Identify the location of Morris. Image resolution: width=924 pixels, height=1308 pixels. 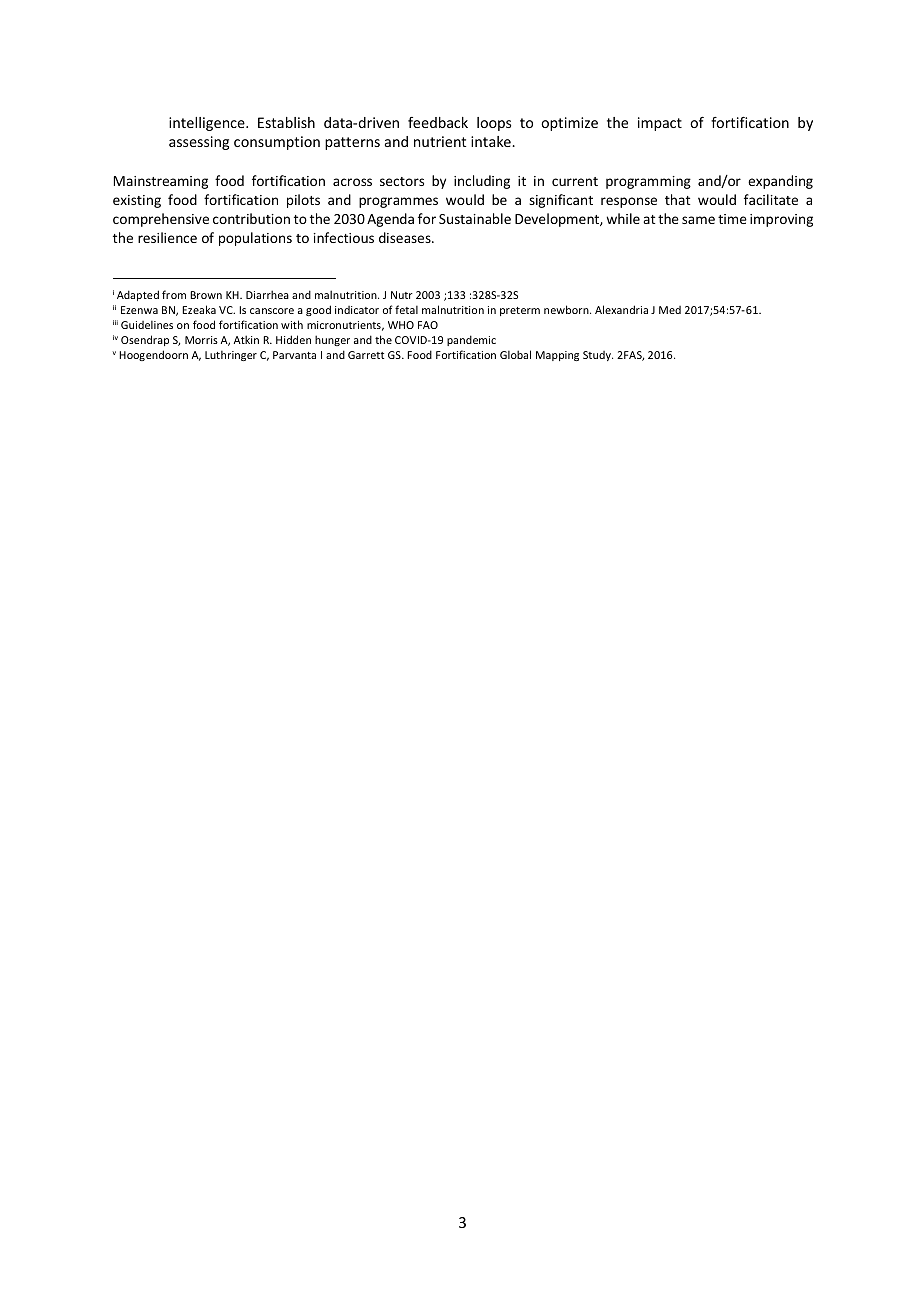
(201, 340).
